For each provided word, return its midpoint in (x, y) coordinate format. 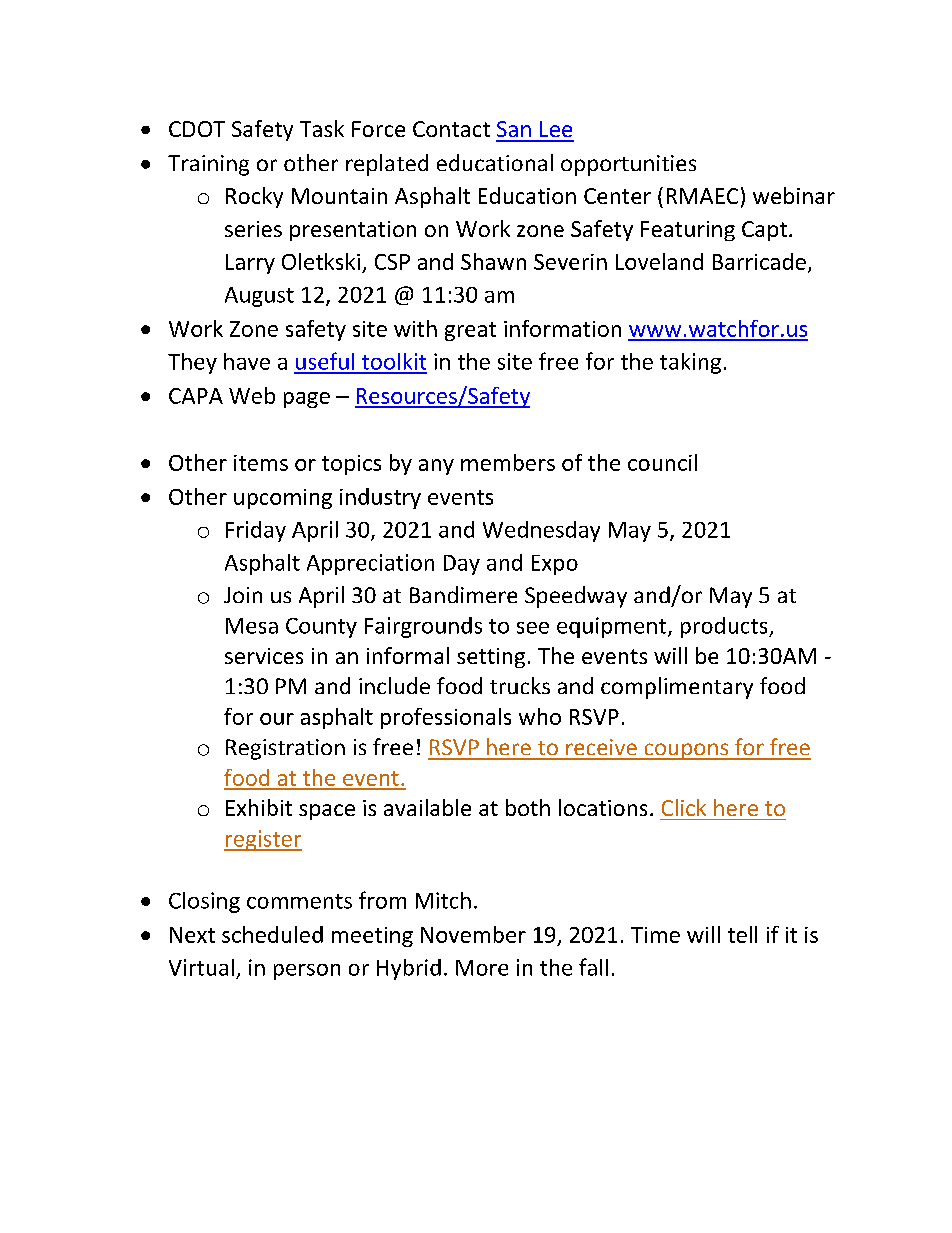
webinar (794, 195)
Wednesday (541, 531)
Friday (256, 531)
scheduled (272, 934)
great (470, 331)
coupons (686, 751)
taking (690, 363)
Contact (451, 129)
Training (208, 165)
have (247, 361)
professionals (446, 718)
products (725, 627)
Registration (285, 749)
